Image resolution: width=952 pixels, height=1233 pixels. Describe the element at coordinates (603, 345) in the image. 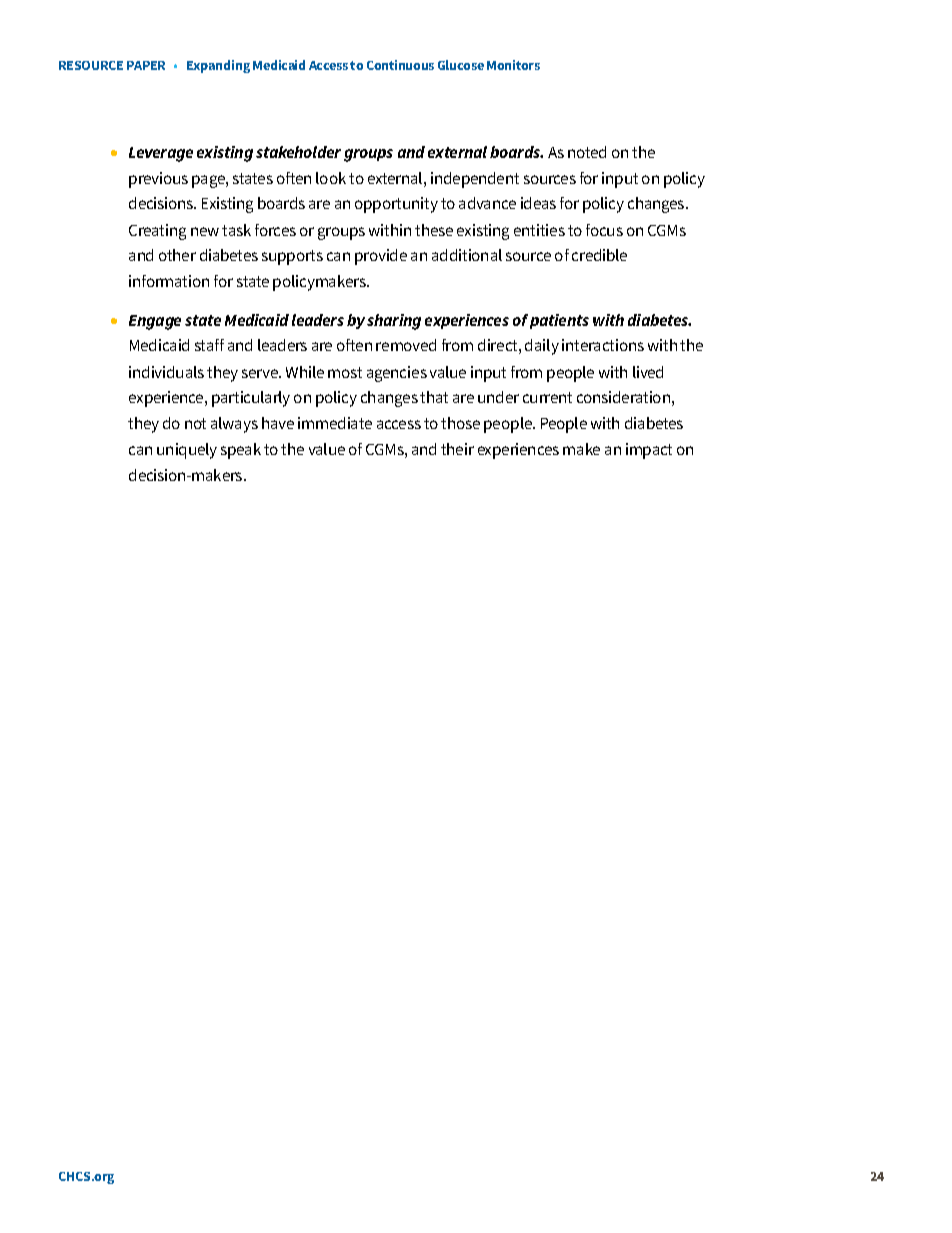

I see `interactions` at that location.
